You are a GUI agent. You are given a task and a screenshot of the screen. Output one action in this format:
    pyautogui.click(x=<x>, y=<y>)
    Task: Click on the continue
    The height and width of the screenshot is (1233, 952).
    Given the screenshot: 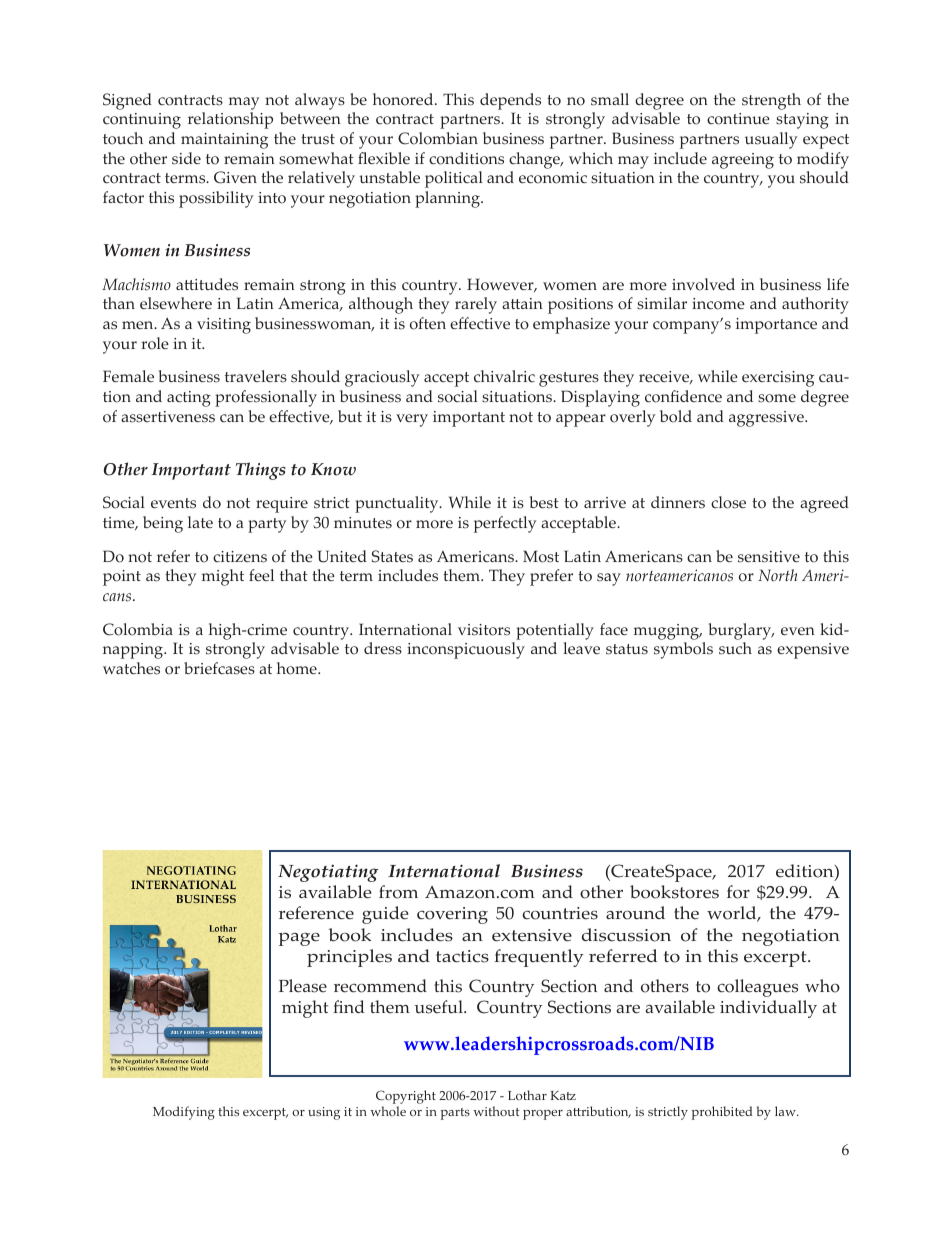 What is the action you would take?
    pyautogui.click(x=738, y=119)
